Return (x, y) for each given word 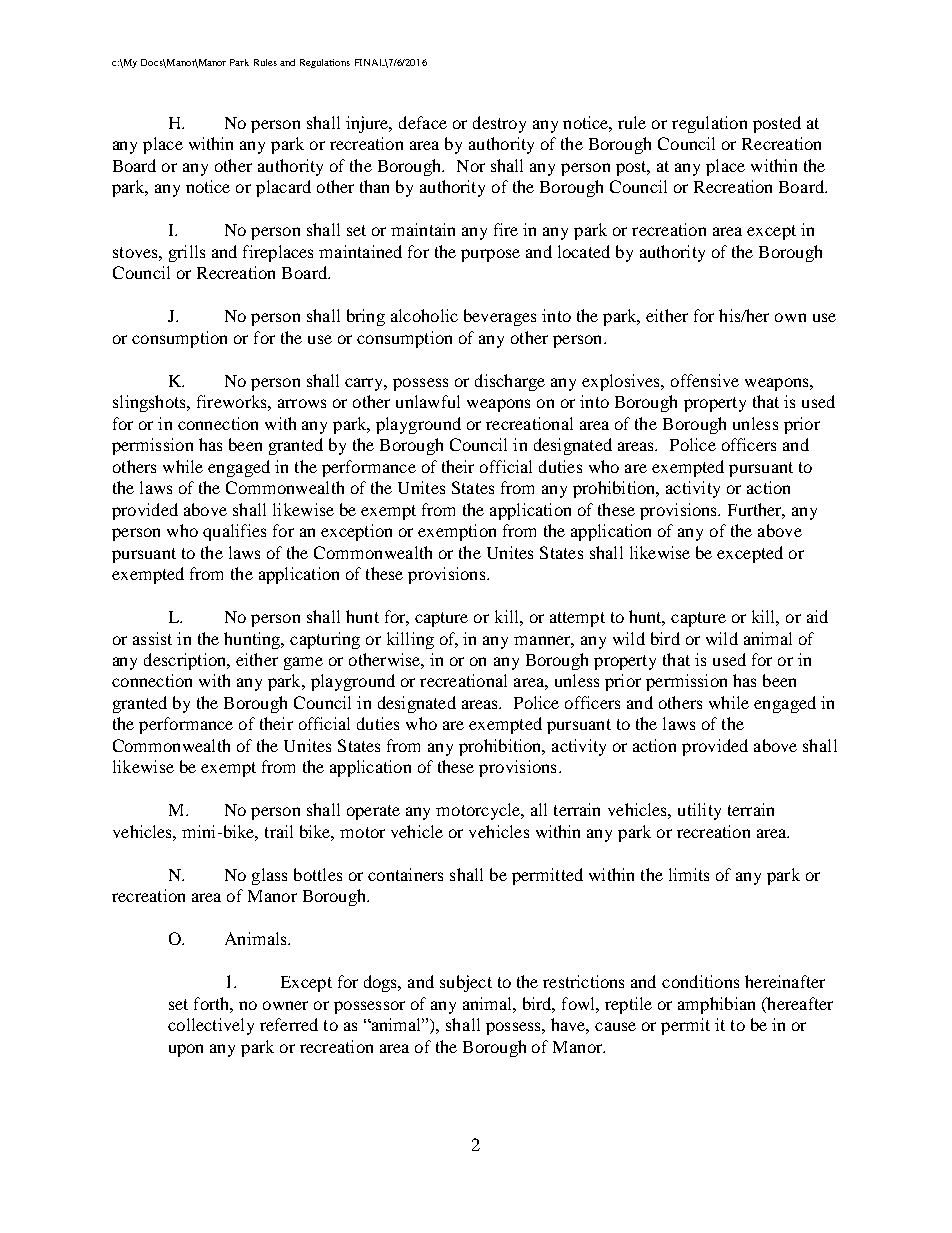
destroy (499, 124)
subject (466, 983)
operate (373, 812)
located (584, 251)
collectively (211, 1026)
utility (699, 811)
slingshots (150, 403)
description (186, 661)
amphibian (716, 1005)
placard (283, 188)
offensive (705, 380)
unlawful (428, 401)
